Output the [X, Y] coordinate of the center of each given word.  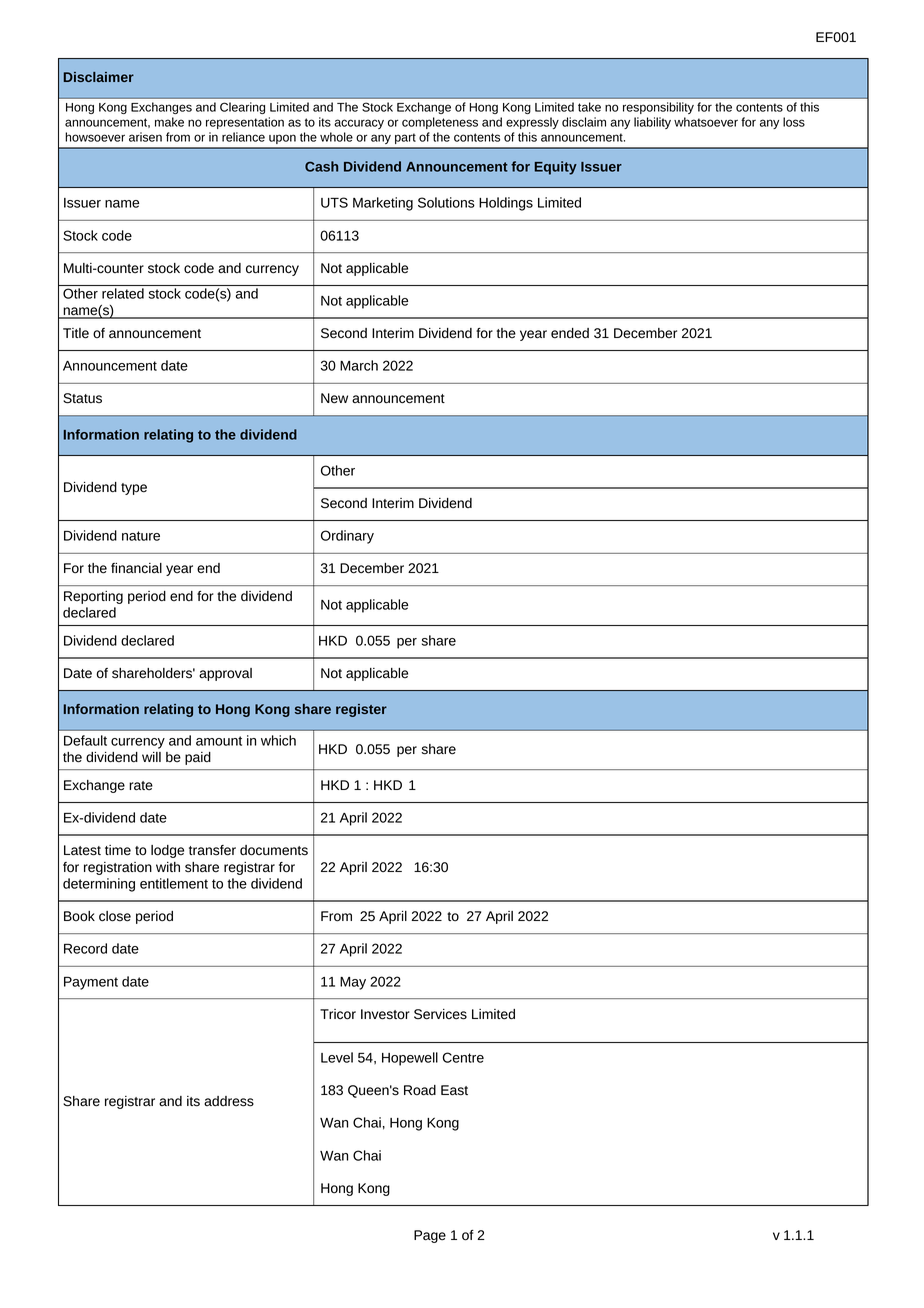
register [361, 710]
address [229, 1101]
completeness [440, 123]
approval [225, 674]
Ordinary [347, 537]
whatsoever [706, 122]
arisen [145, 137]
